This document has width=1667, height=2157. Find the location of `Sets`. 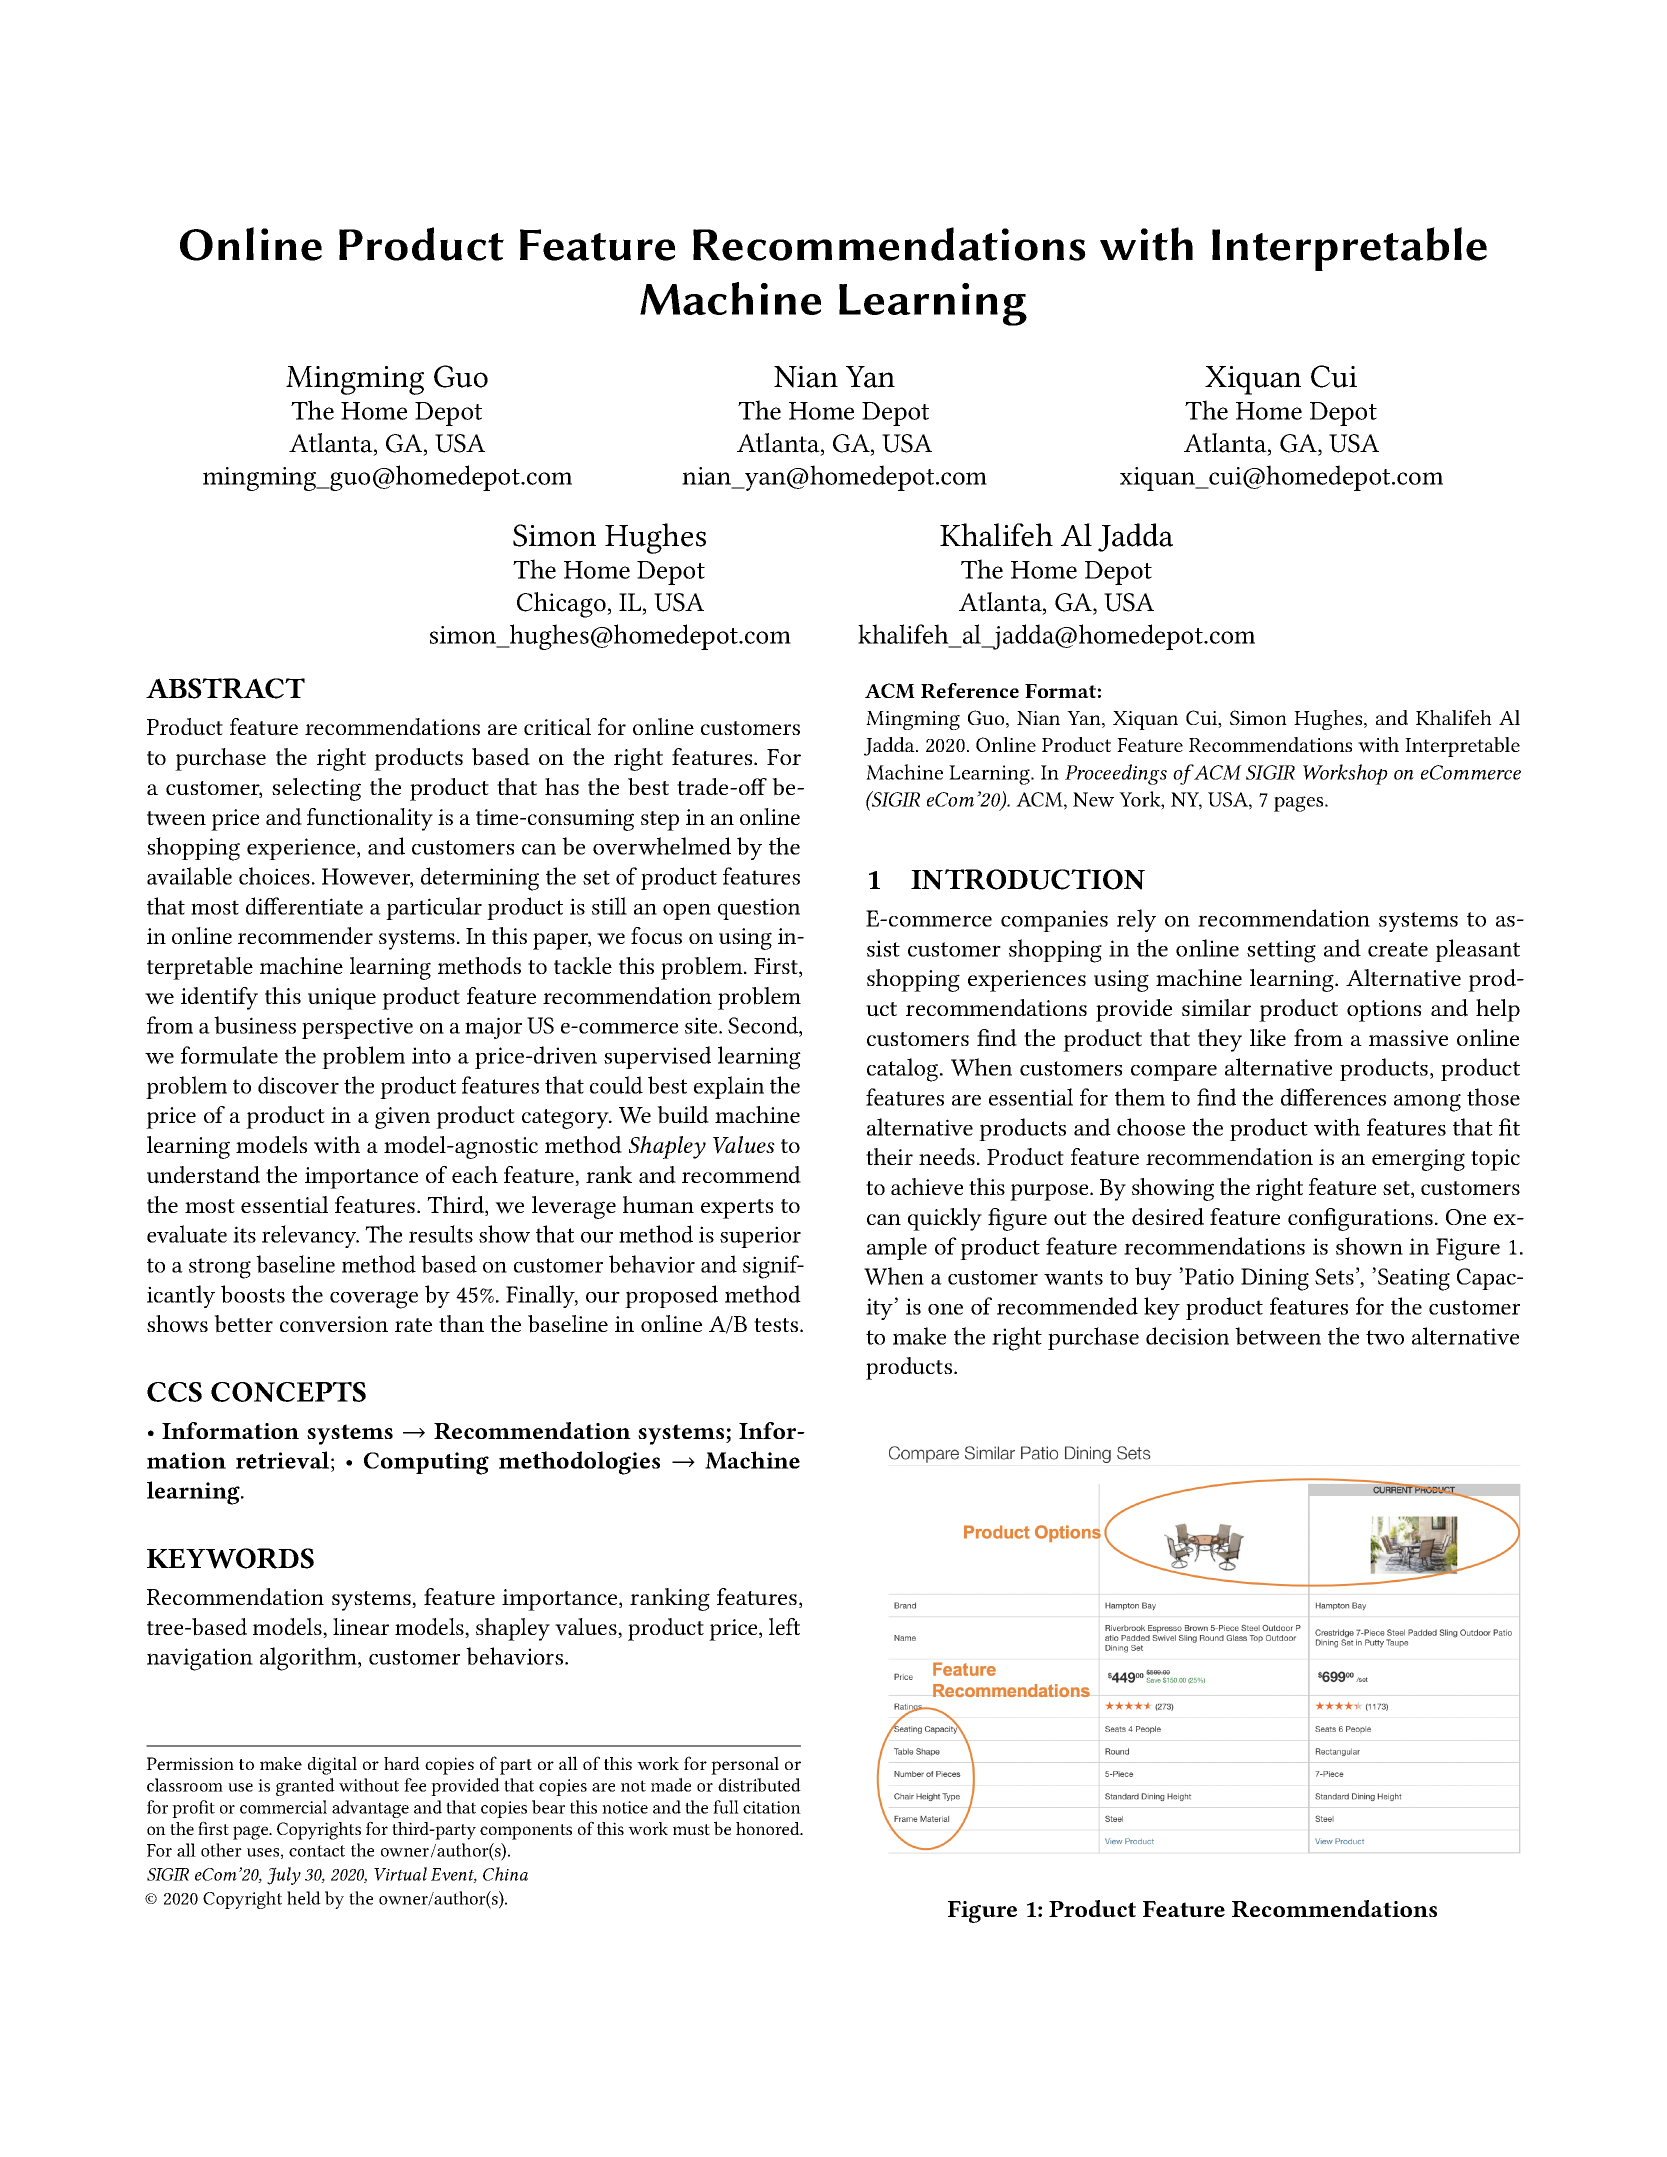

Sets is located at coordinates (1334, 1276).
